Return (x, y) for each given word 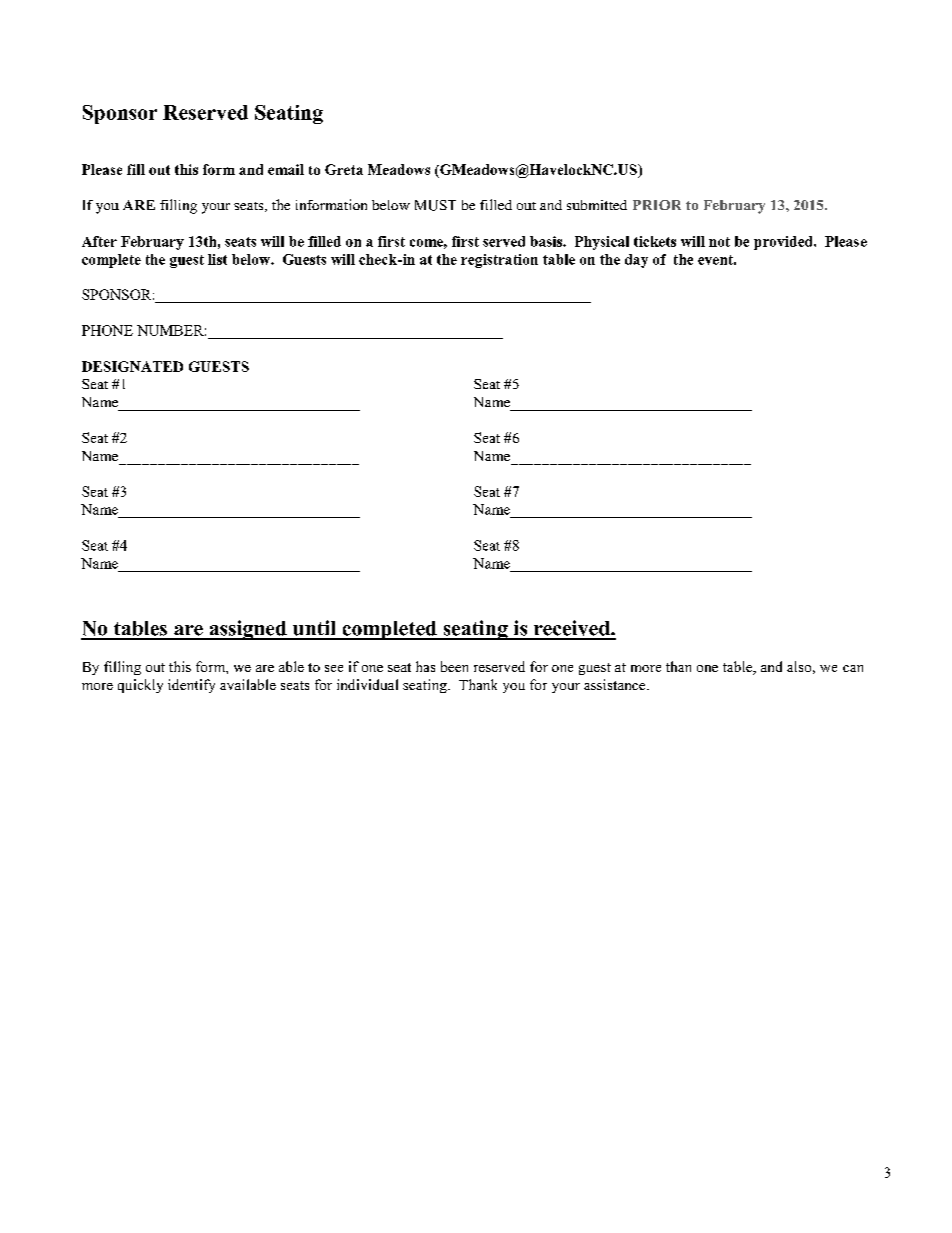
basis (547, 241)
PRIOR (657, 205)
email (286, 169)
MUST (435, 205)
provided (784, 243)
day (636, 261)
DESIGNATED (132, 366)
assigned (248, 630)
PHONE (107, 330)
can (853, 668)
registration (499, 261)
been (454, 666)
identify (191, 686)
